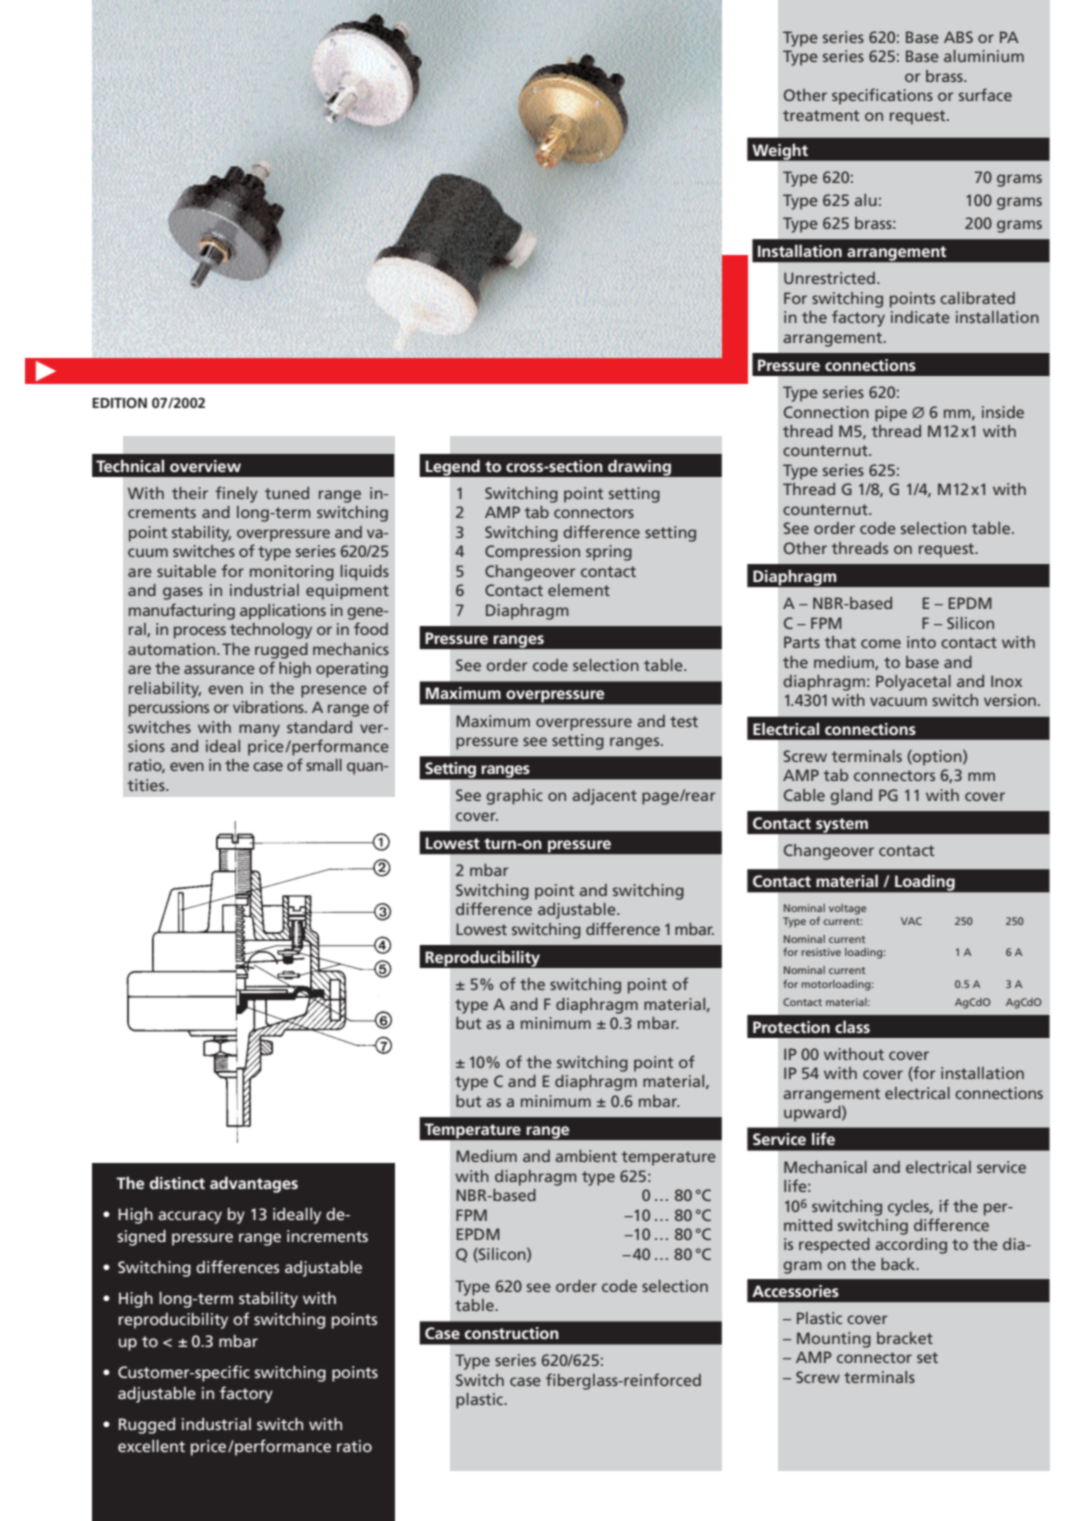 This screenshot has width=1075, height=1521. Describe the element at coordinates (958, 37) in the screenshot. I see `ABS` at that location.
